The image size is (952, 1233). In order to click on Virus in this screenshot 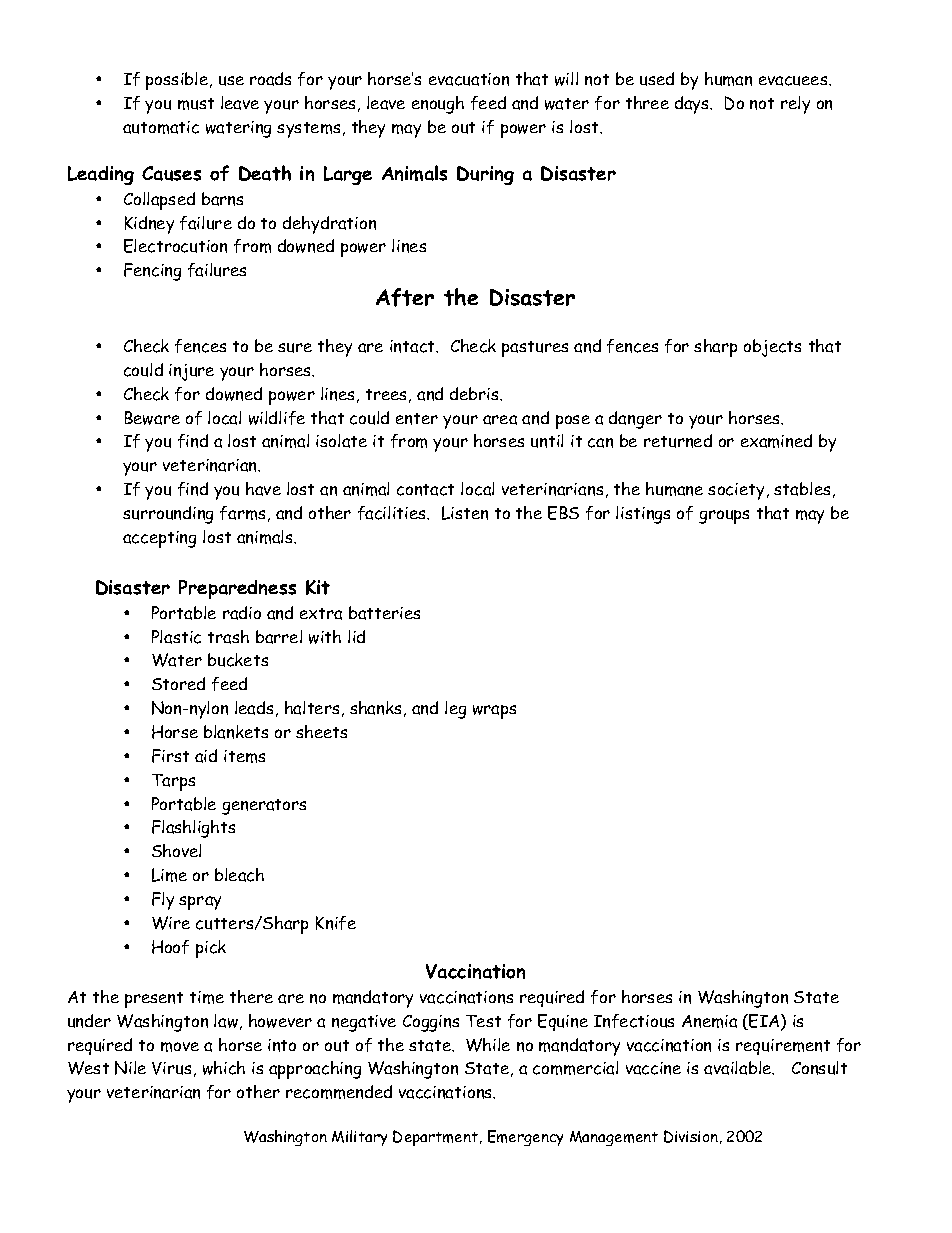, I will do `click(171, 1068)`.
